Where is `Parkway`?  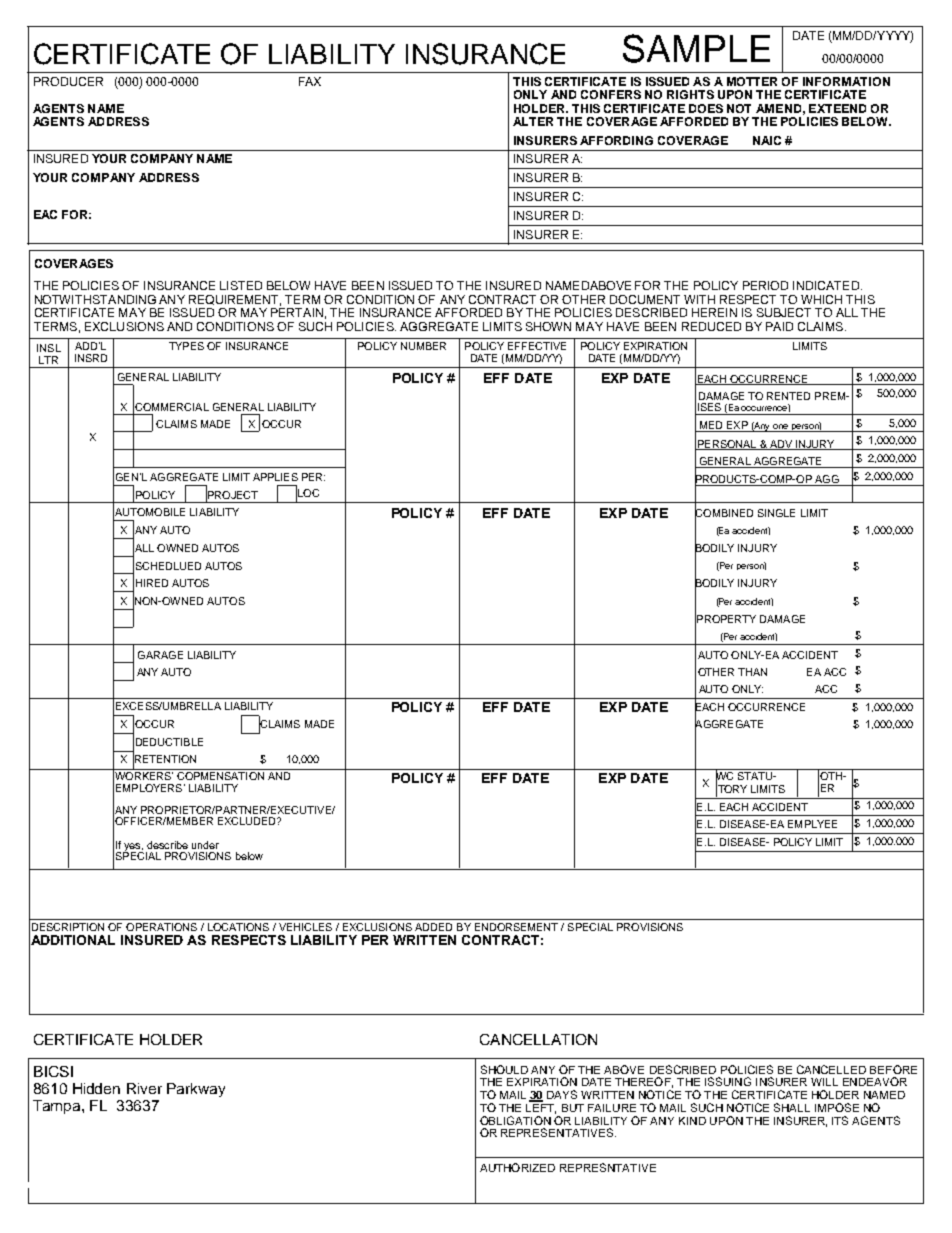 Parkway is located at coordinates (196, 1090).
